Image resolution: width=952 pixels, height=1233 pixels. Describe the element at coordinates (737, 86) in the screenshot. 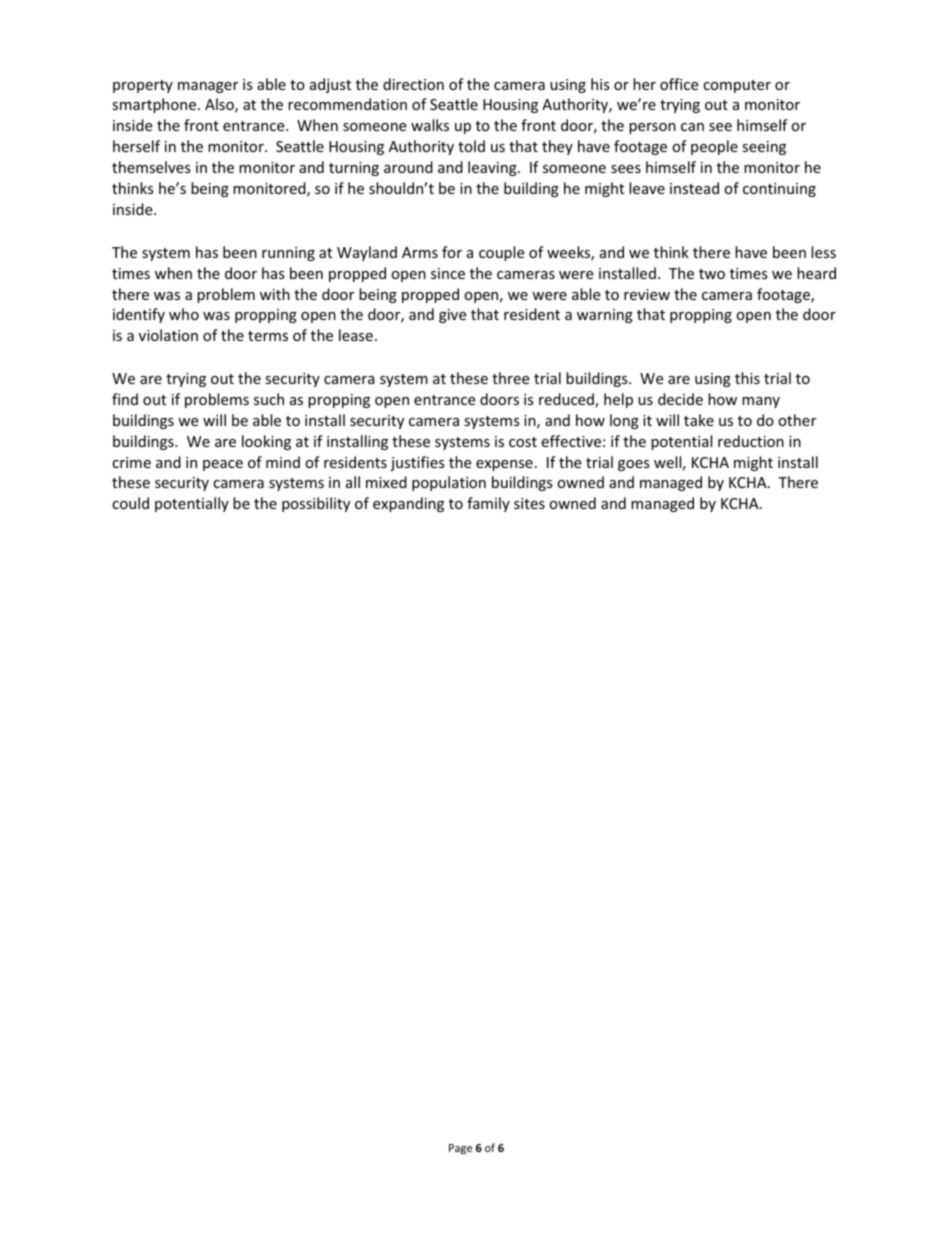

I see `computer` at that location.
